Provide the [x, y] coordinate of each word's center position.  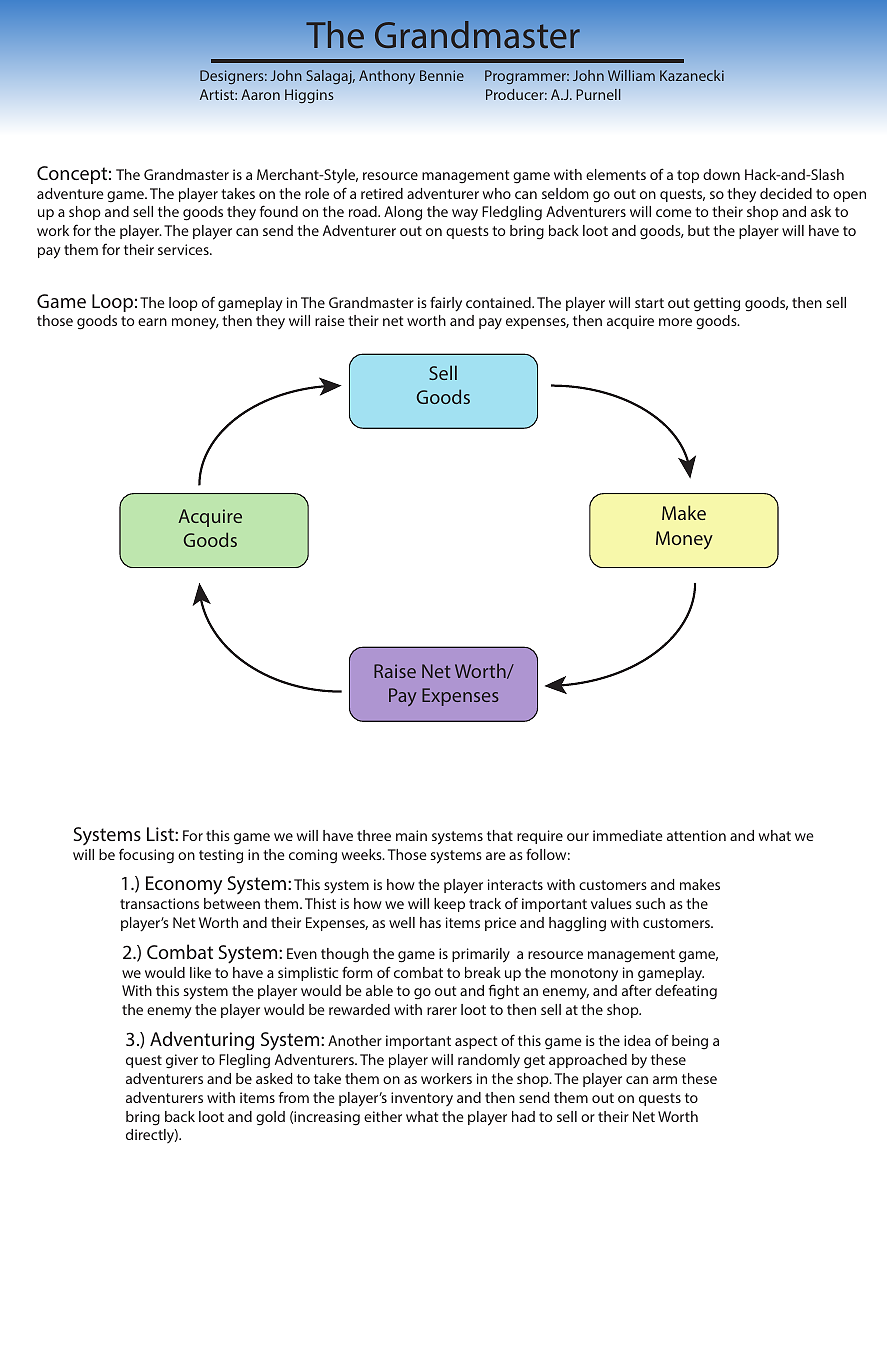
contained [499, 302]
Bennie [442, 75]
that [500, 835]
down [721, 174]
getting [717, 304]
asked [274, 1078]
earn [152, 322]
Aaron [260, 94]
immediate [628, 835]
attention [696, 835]
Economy [184, 885]
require [540, 837]
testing [221, 856]
